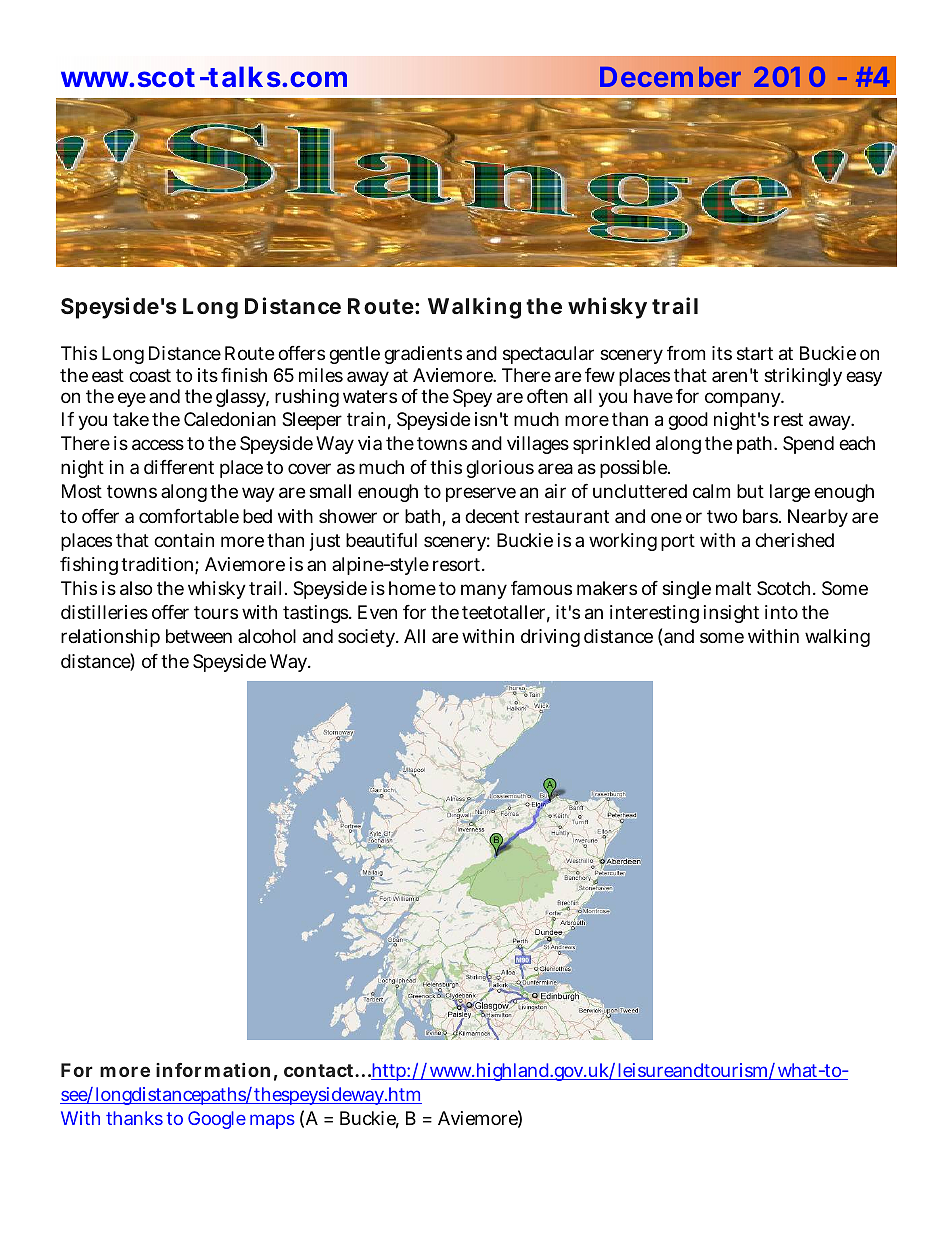  Describe the element at coordinates (423, 355) in the screenshot. I see `gradients` at that location.
